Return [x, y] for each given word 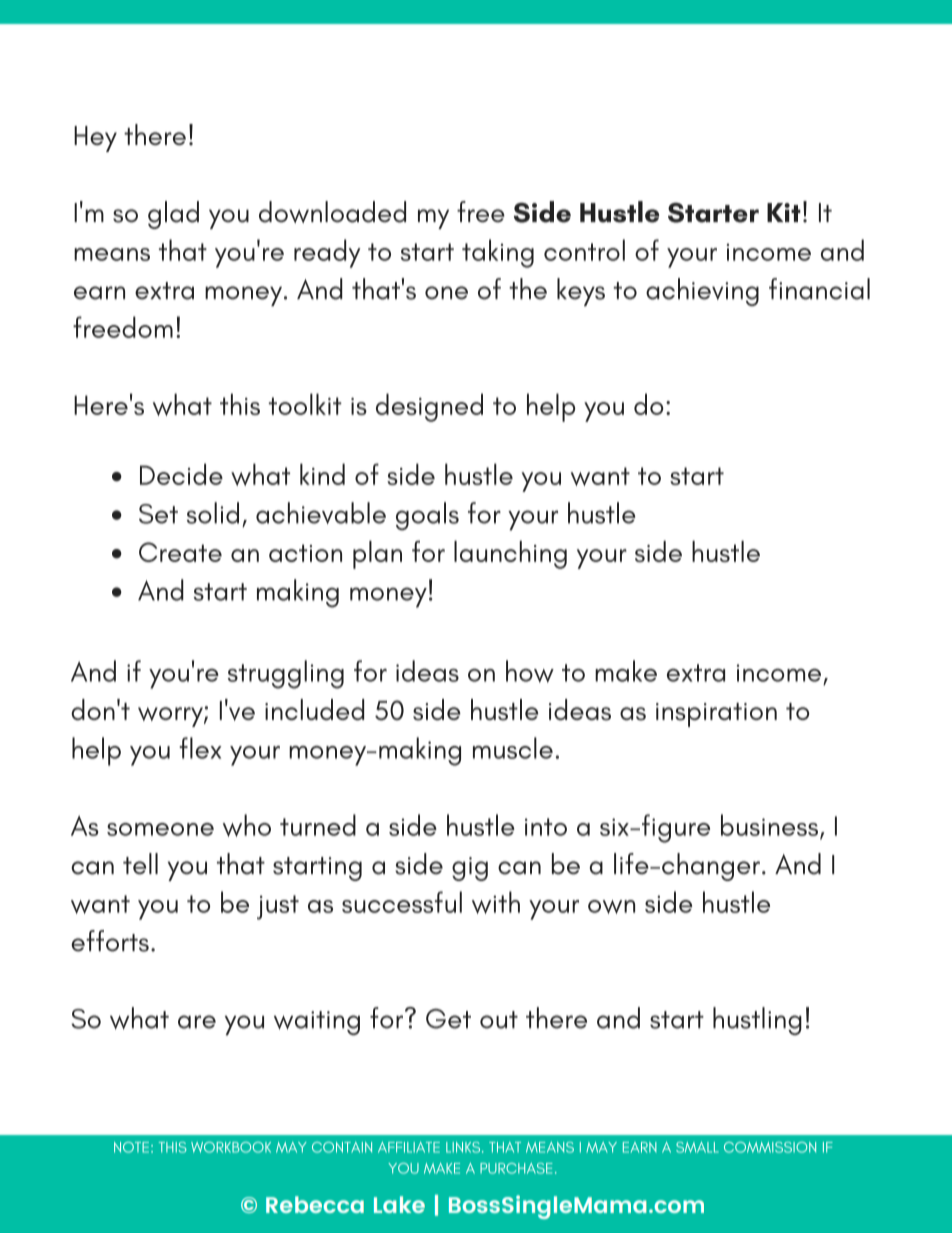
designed [429, 407]
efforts [110, 941]
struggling [286, 674]
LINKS [464, 1147]
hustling [757, 1021]
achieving [702, 292]
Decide [181, 474]
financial [819, 289]
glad [173, 215]
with [496, 902]
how [530, 671]
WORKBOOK [231, 1147]
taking [498, 253]
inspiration [716, 715]
